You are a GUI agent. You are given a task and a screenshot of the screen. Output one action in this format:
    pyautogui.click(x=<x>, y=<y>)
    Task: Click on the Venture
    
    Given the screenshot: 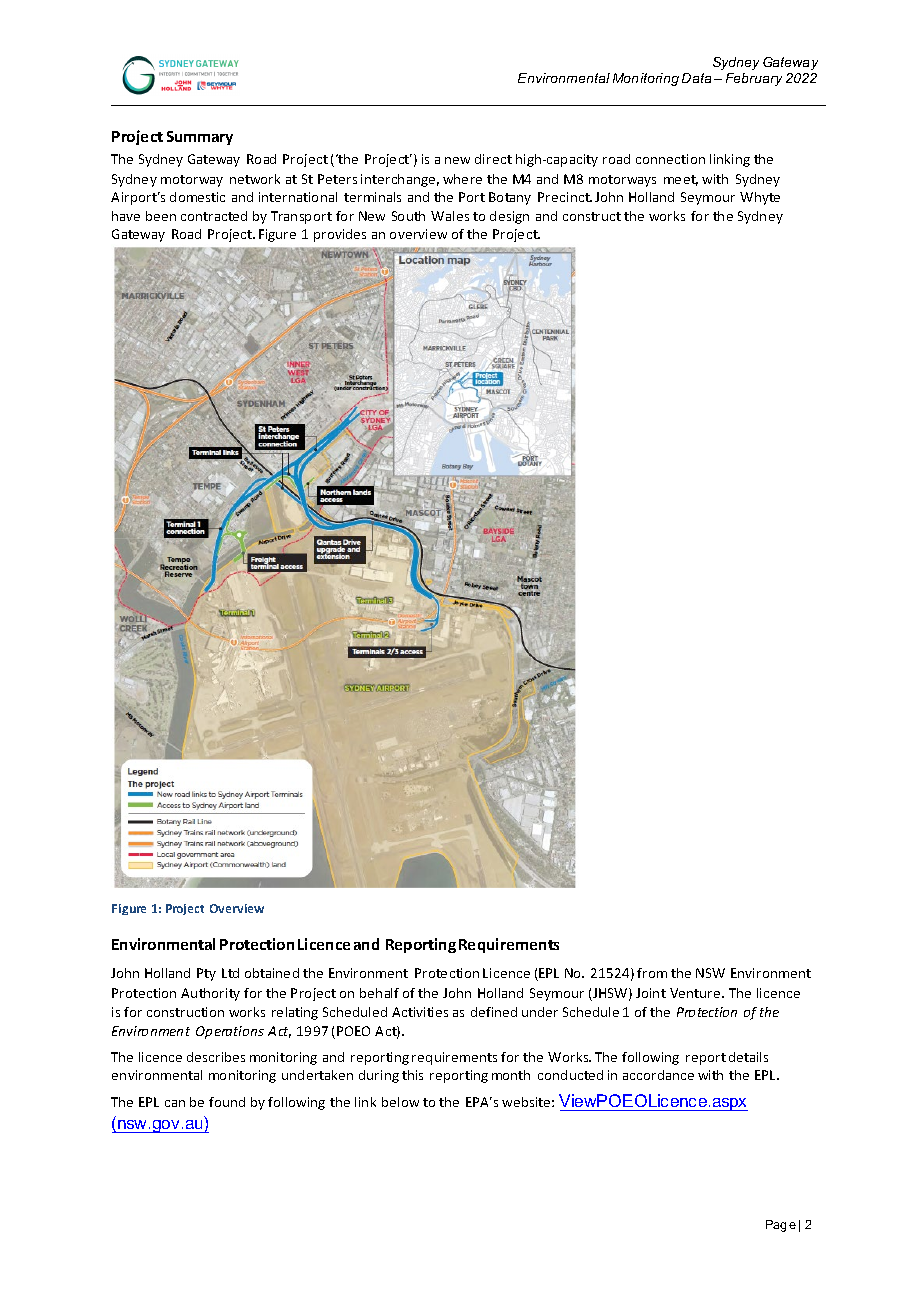 What is the action you would take?
    pyautogui.click(x=696, y=993)
